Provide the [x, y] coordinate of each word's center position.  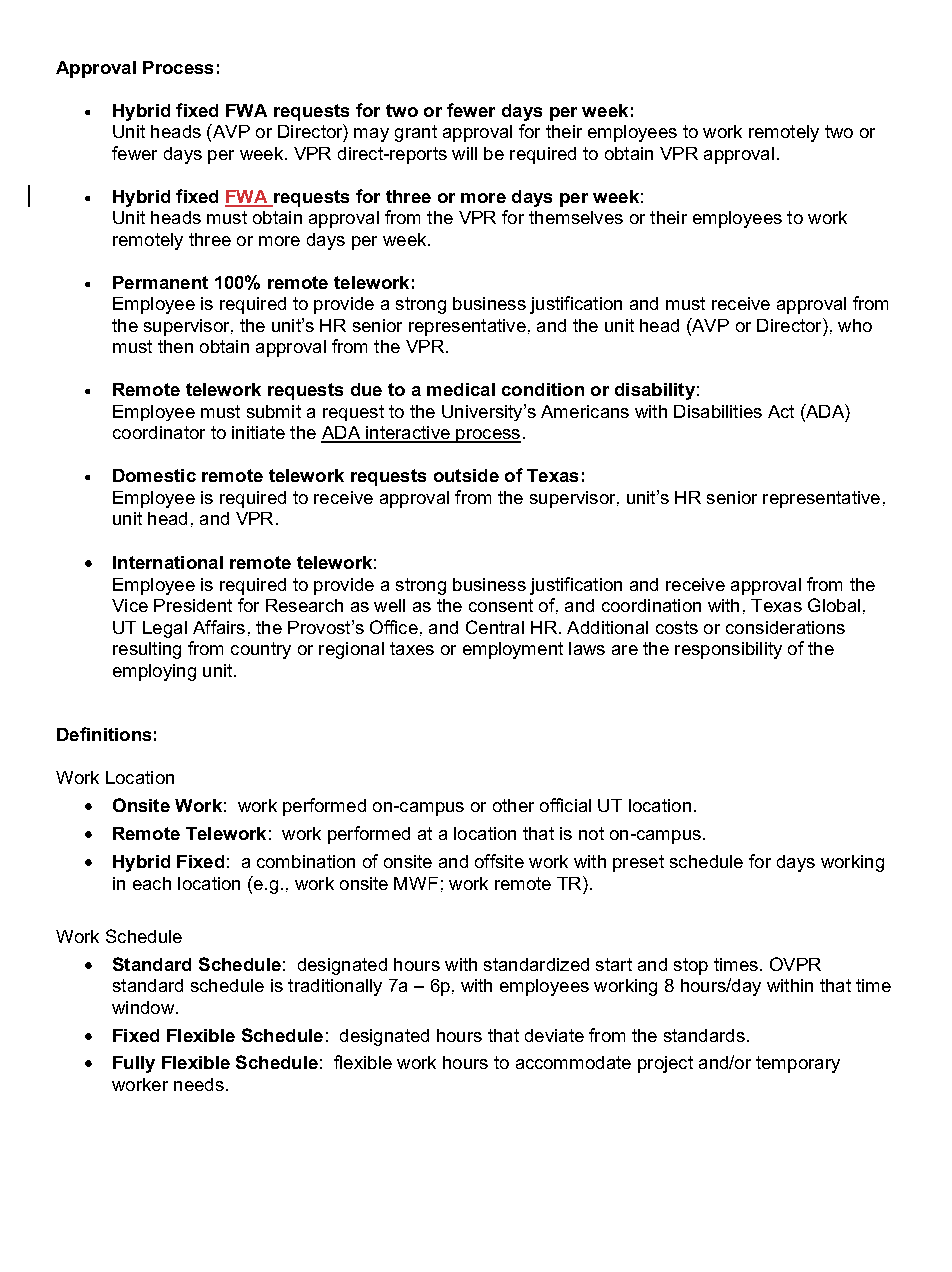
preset [638, 863]
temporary [798, 1064]
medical [461, 389]
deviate [554, 1035]
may [371, 135]
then [175, 346]
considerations [785, 627]
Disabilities [718, 411]
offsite [499, 861]
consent [501, 605]
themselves [576, 217]
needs [199, 1084]
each [152, 883]
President [193, 605]
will [464, 153]
